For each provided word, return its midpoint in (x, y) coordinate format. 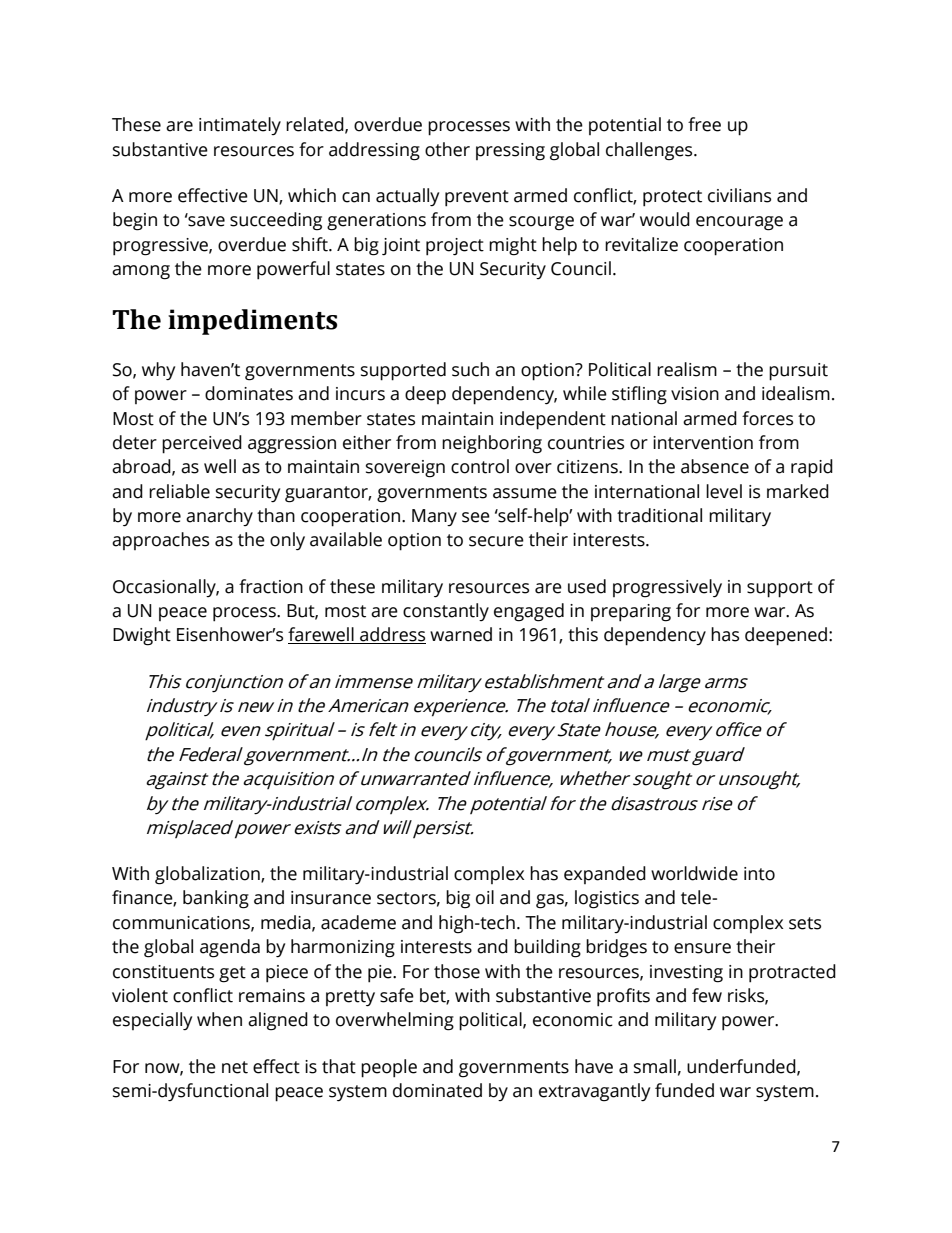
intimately (240, 126)
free (704, 124)
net (235, 1067)
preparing (631, 613)
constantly (446, 612)
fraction (271, 586)
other (447, 149)
